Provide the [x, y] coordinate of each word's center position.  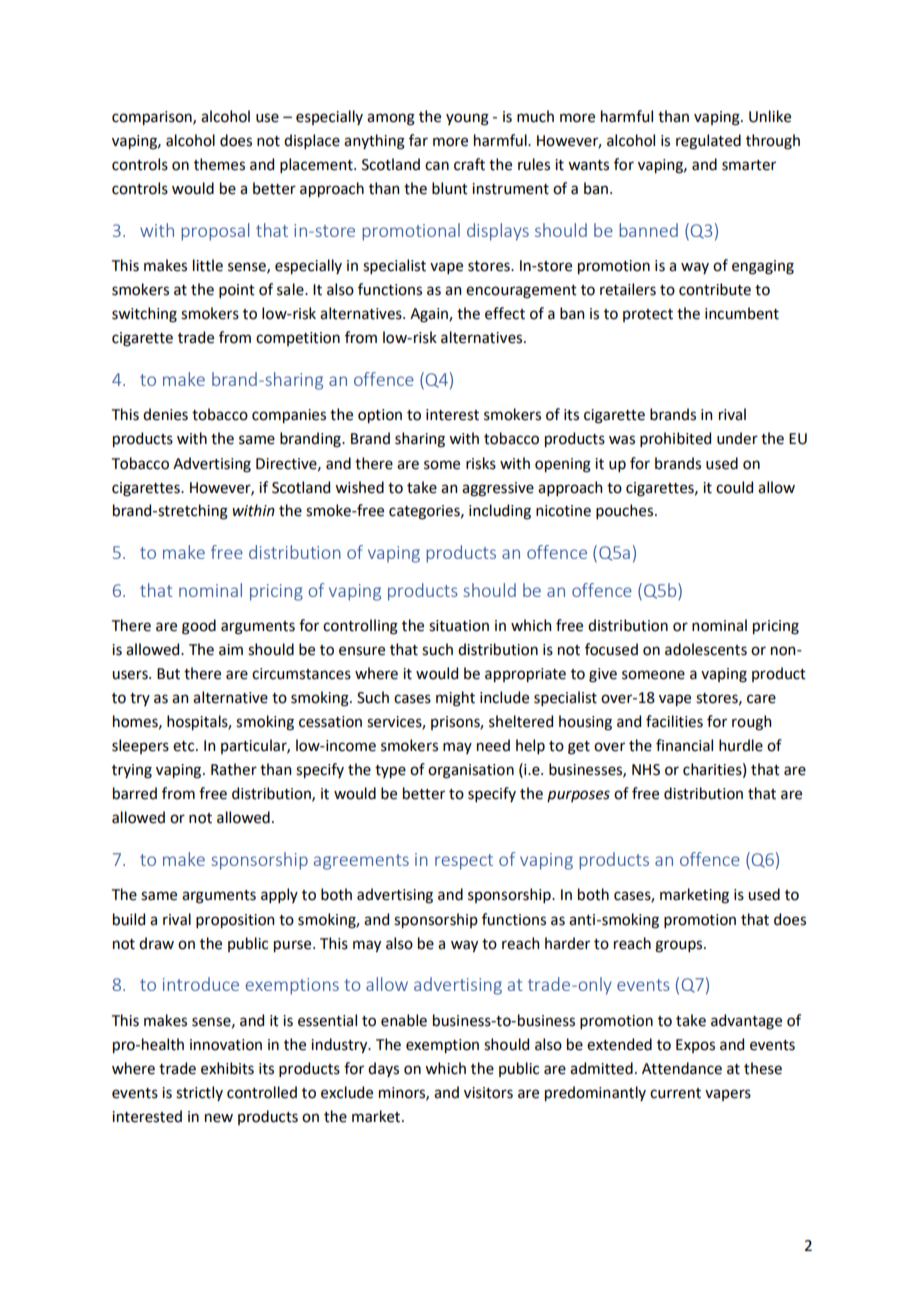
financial [684, 745]
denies [165, 414]
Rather [234, 769]
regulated [708, 142]
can [437, 166]
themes [219, 164]
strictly [199, 1093]
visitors [488, 1093]
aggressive [498, 489]
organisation [471, 771]
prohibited [675, 439]
